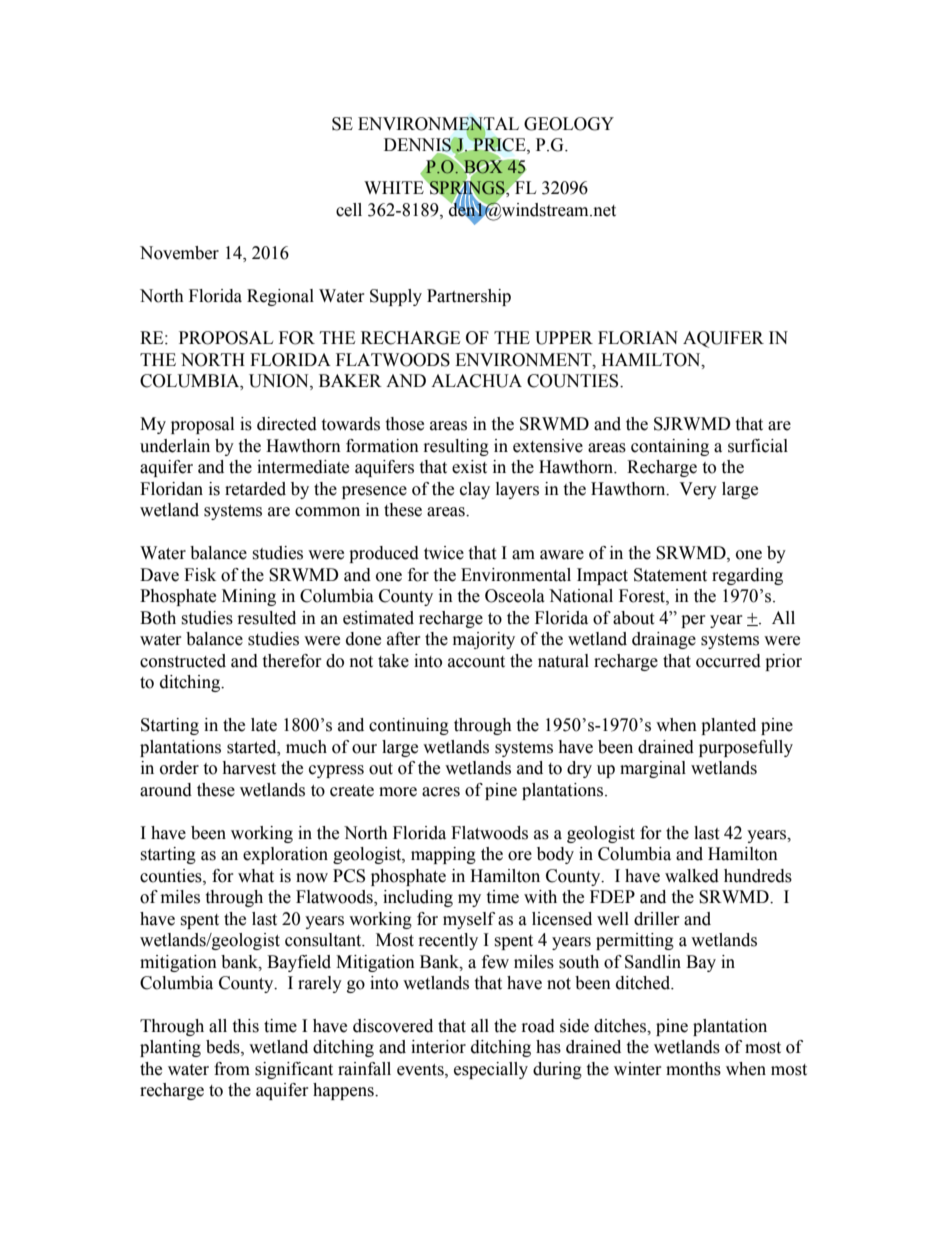 Image resolution: width=952 pixels, height=1233 pixels. I want to click on cell, so click(349, 210).
